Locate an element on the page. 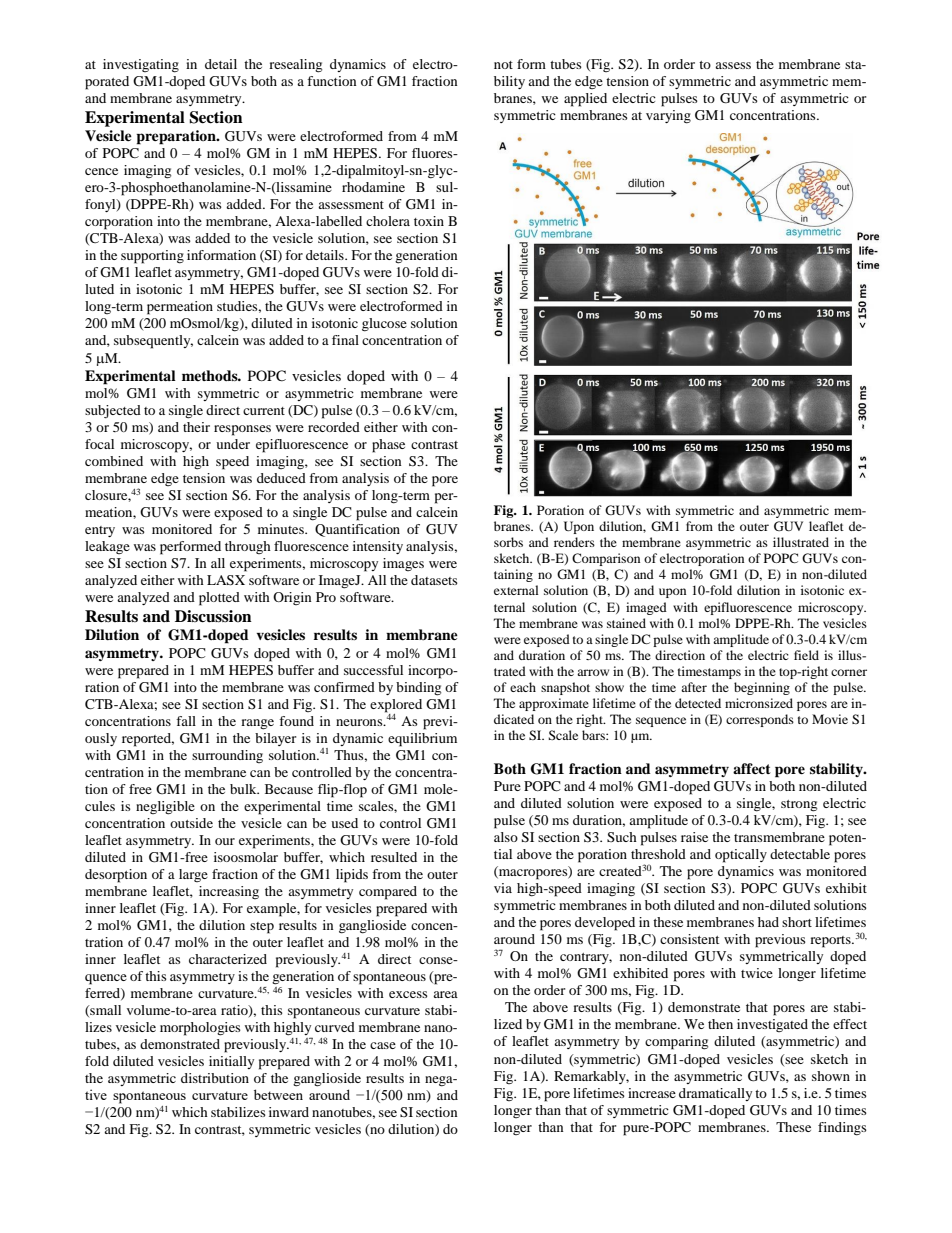 Image resolution: width=952 pixels, height=1233 pixels. large is located at coordinates (193, 875).
